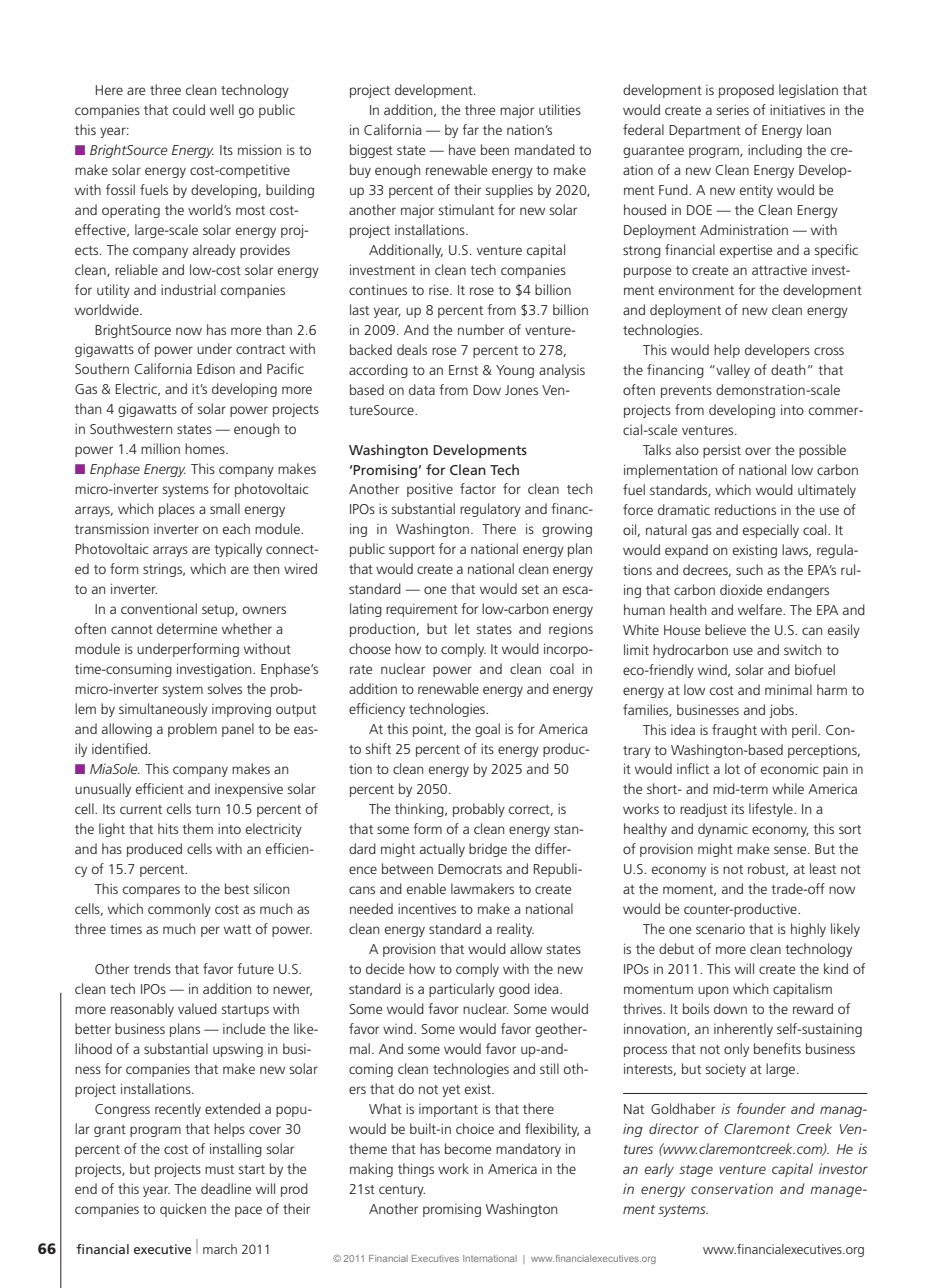  What do you see at coordinates (488, 850) in the screenshot?
I see `bridge` at bounding box center [488, 850].
